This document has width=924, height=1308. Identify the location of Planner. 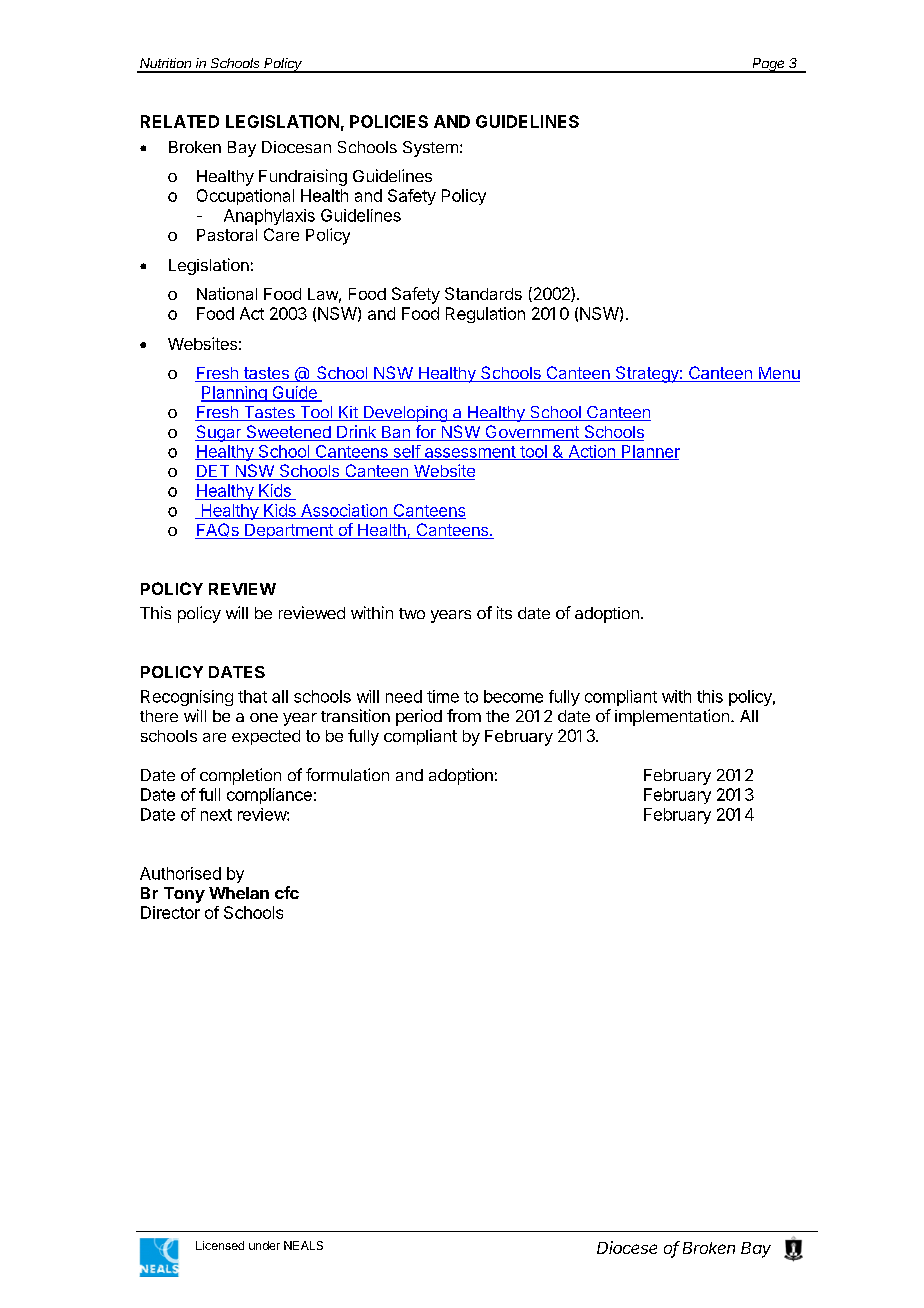
(650, 452).
